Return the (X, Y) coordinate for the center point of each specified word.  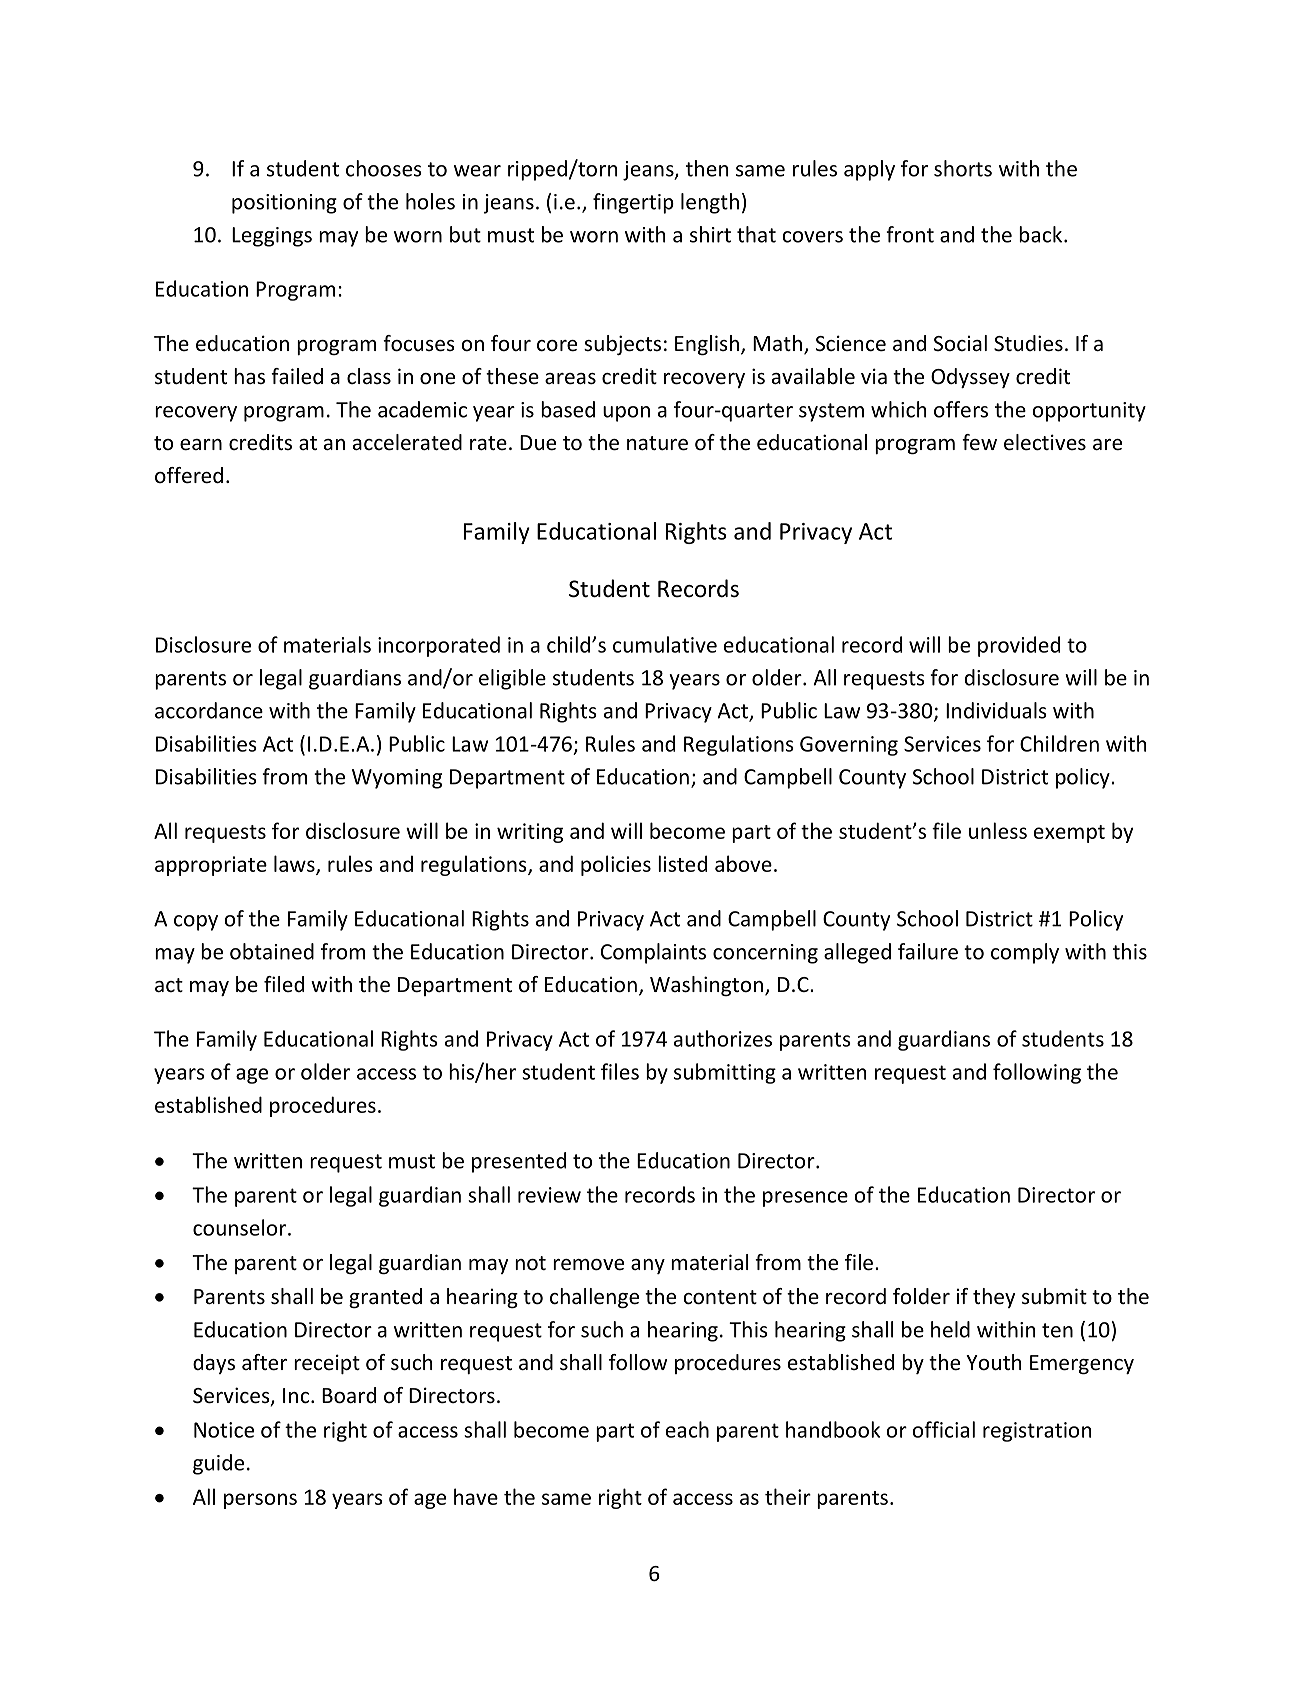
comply (1025, 953)
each (687, 1429)
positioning (284, 204)
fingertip (633, 203)
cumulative (665, 644)
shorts (963, 168)
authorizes (723, 1038)
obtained (272, 951)
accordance (209, 710)
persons (260, 1501)
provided (1019, 646)
